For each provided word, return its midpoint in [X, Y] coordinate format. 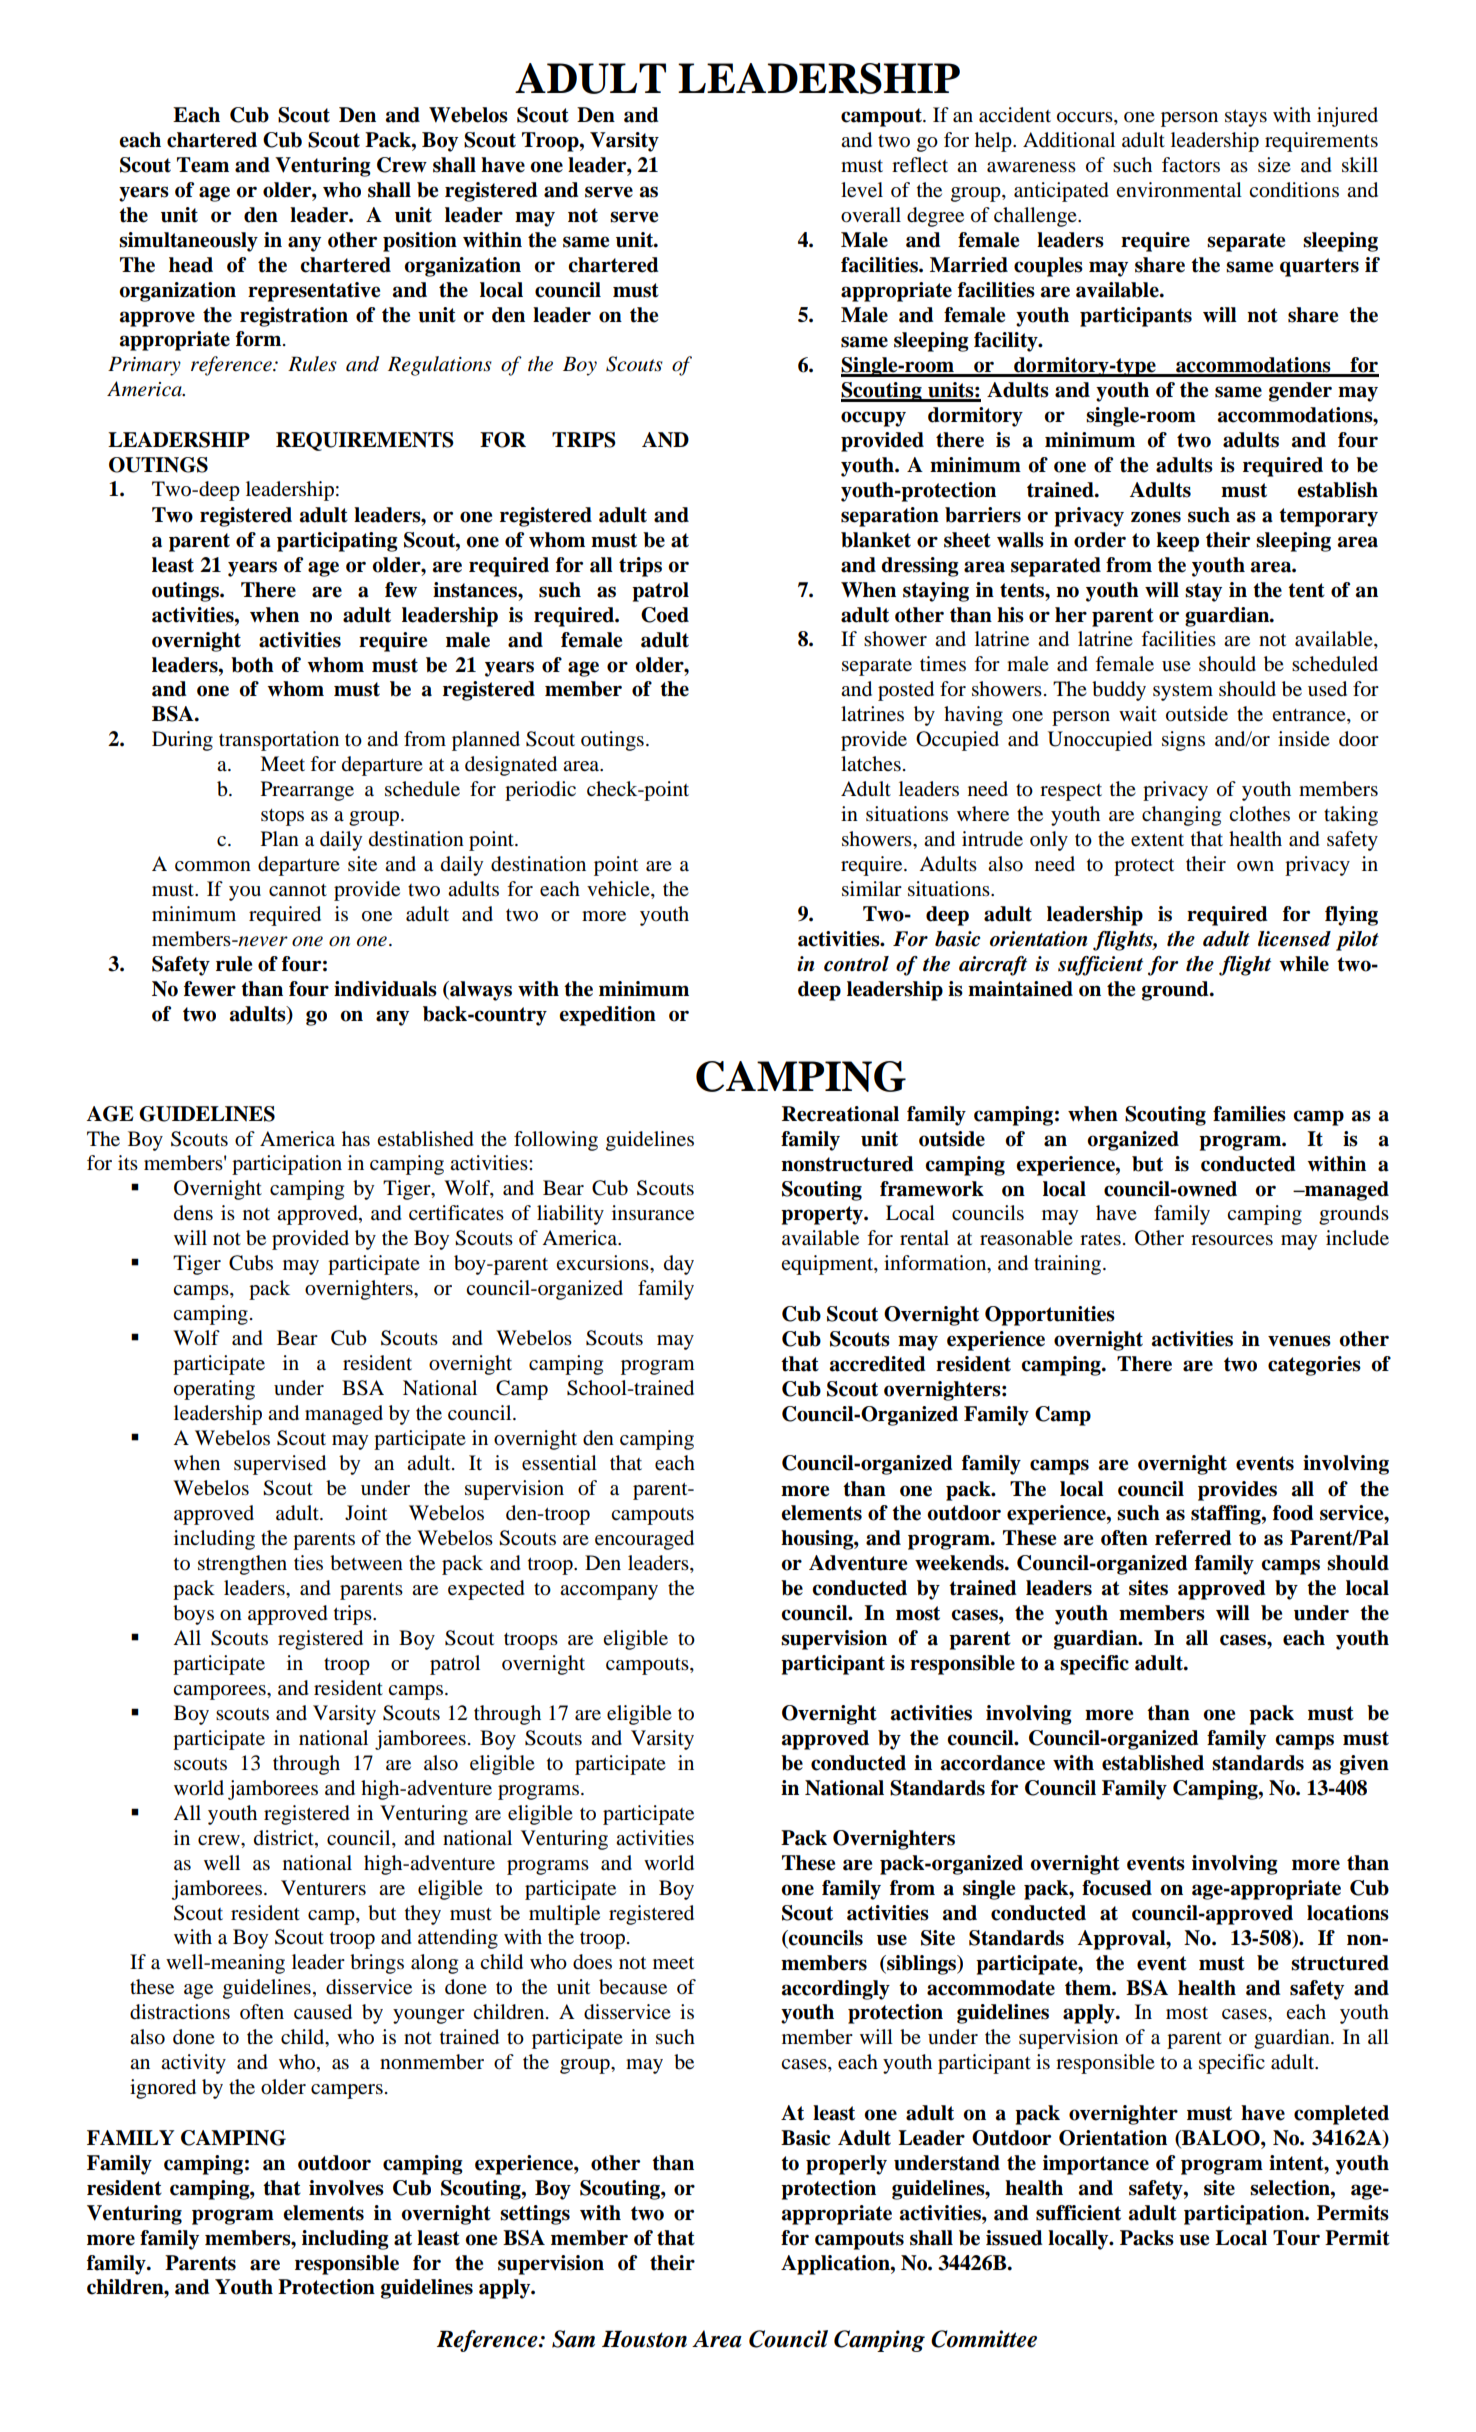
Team [203, 165]
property [823, 1215]
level [862, 190]
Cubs [251, 1263]
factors [1191, 165]
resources [1232, 1240]
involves [346, 2188]
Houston [644, 2339]
